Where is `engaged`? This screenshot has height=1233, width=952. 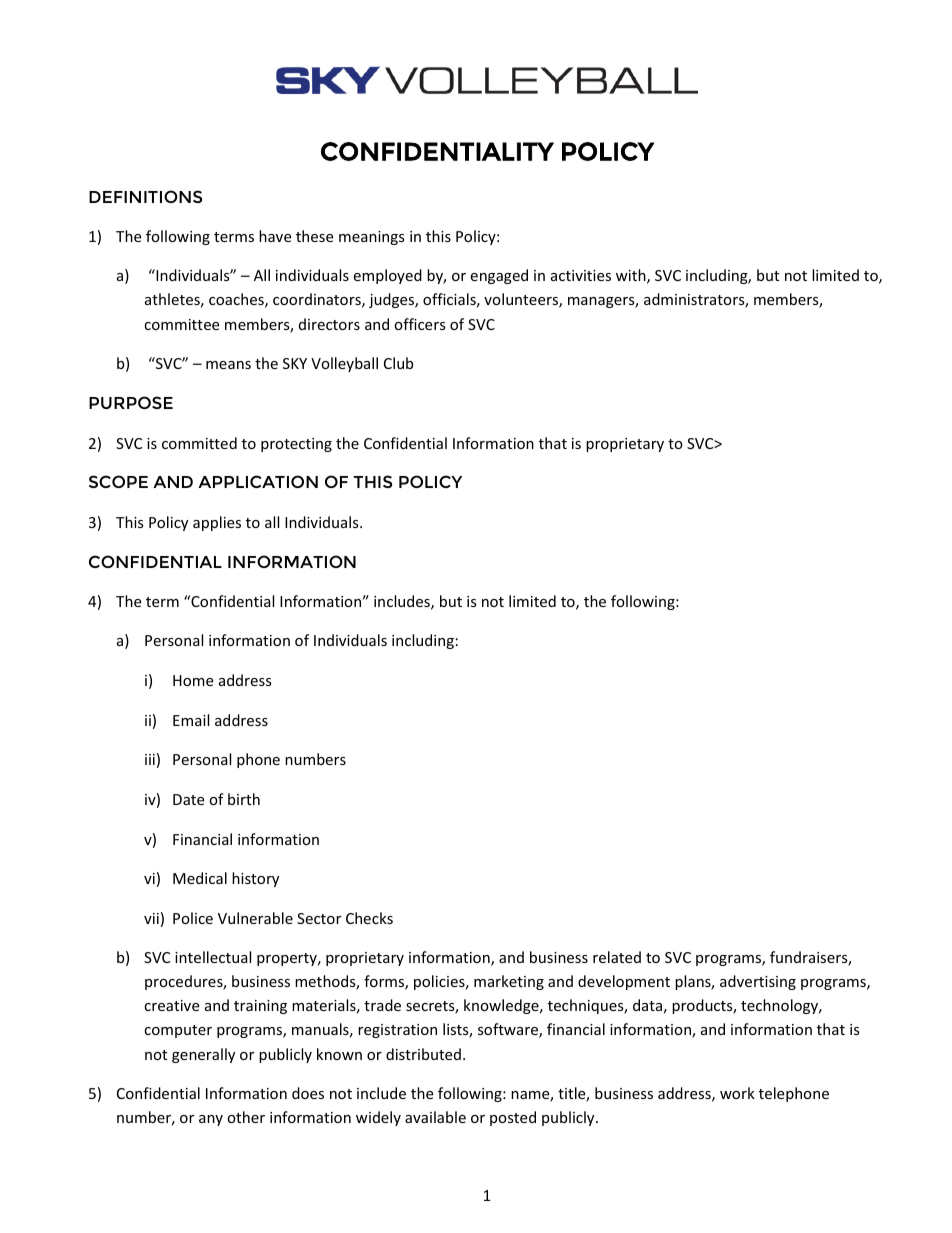 engaged is located at coordinates (499, 276).
